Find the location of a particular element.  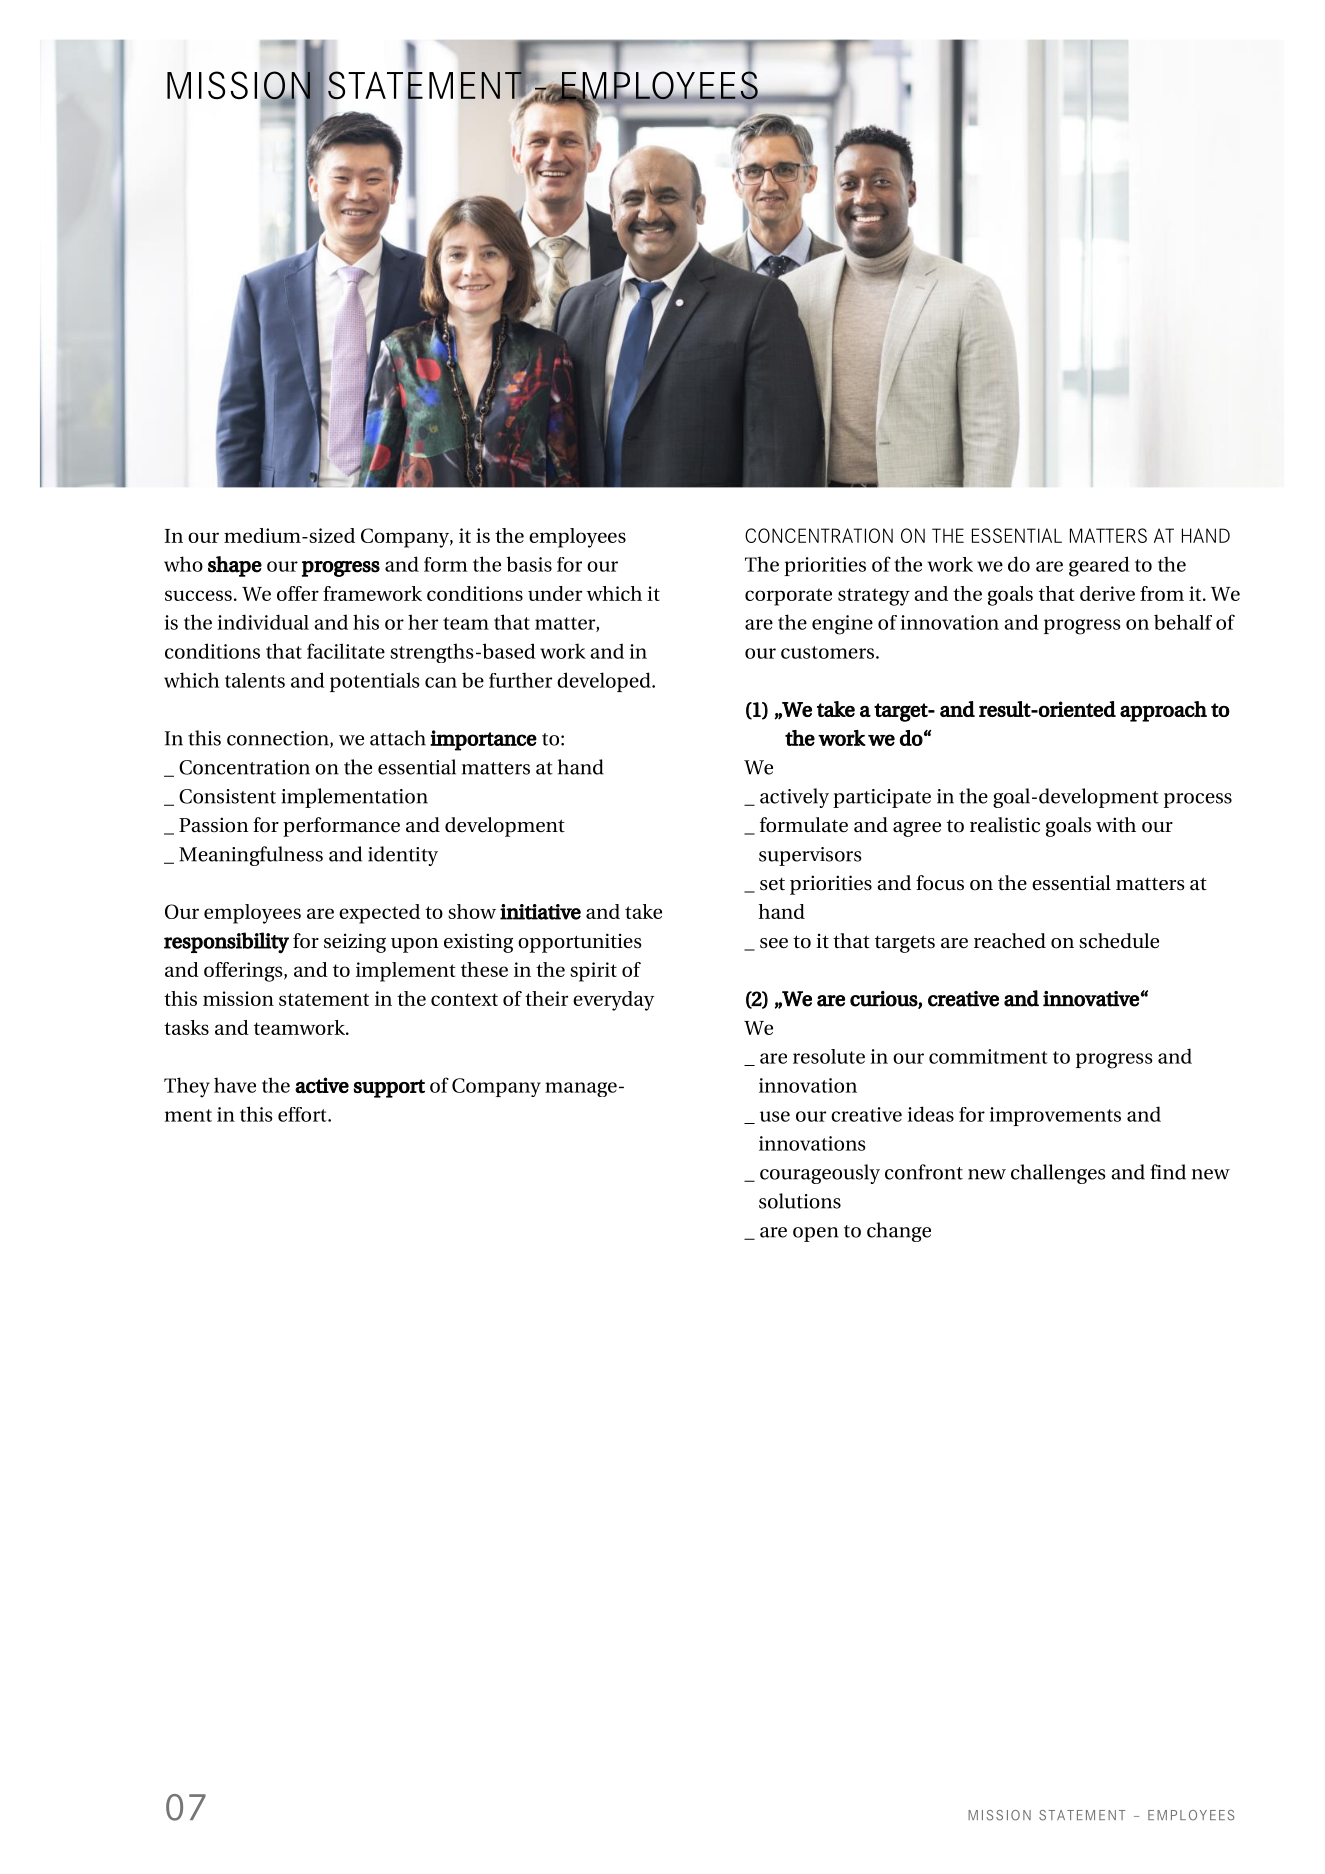

expected is located at coordinates (379, 914).
